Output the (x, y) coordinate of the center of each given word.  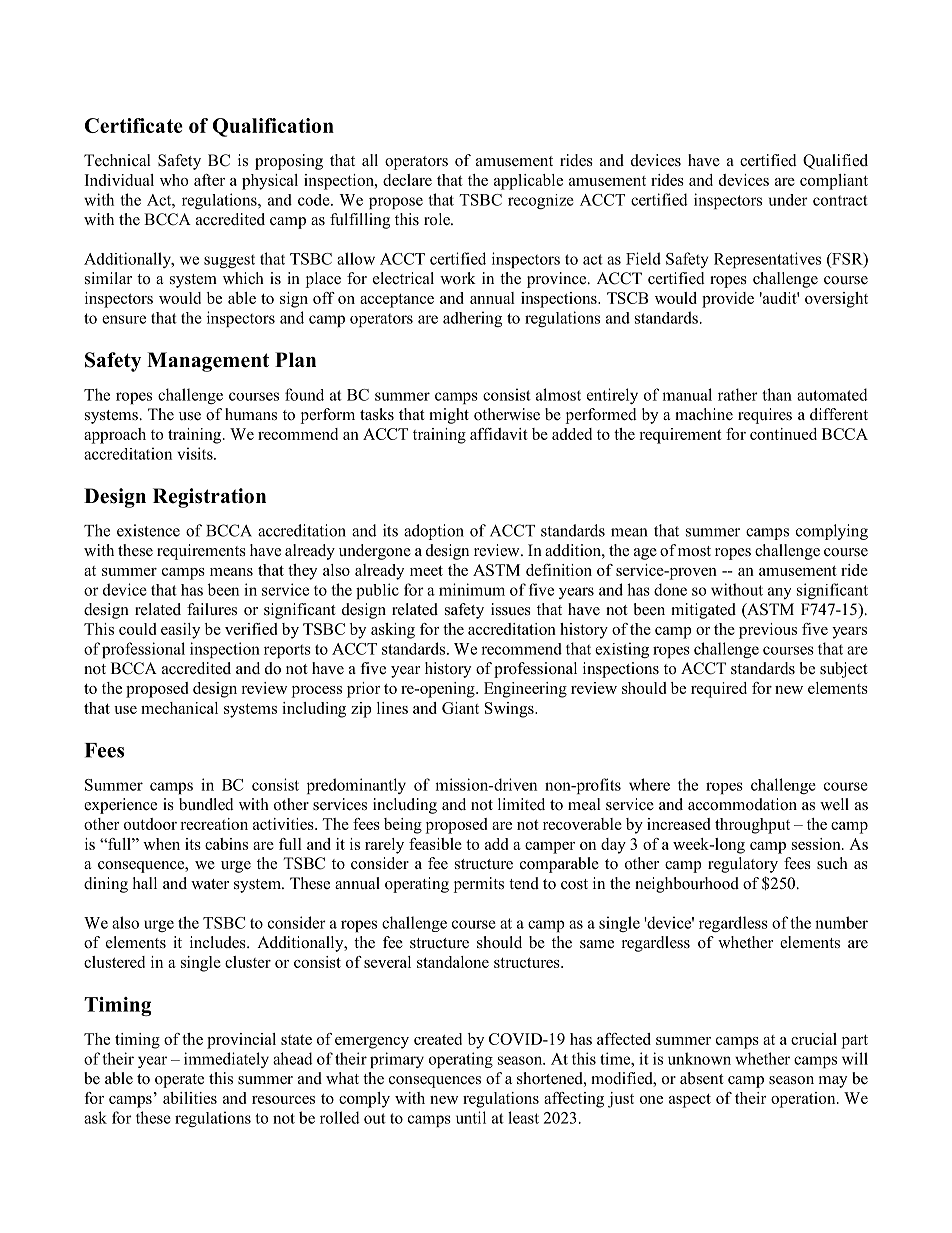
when (161, 844)
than (777, 394)
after (209, 180)
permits (479, 885)
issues (511, 609)
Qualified (835, 162)
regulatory (743, 865)
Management (208, 362)
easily (180, 631)
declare (407, 180)
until (471, 1117)
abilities (190, 1098)
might (449, 416)
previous (768, 631)
